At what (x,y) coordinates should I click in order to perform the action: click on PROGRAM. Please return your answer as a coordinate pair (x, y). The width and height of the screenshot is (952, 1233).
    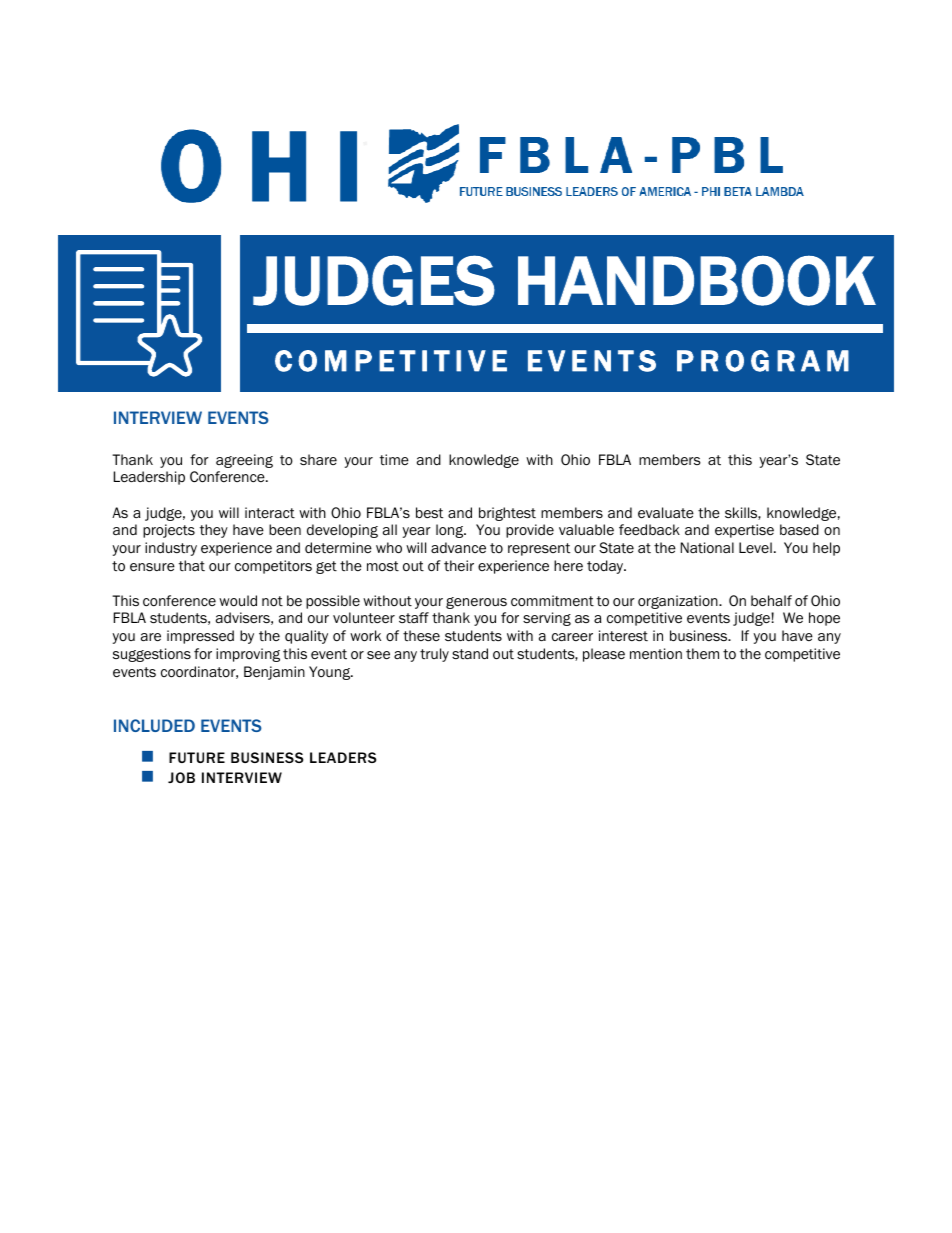
    Looking at the image, I should click on (763, 361).
